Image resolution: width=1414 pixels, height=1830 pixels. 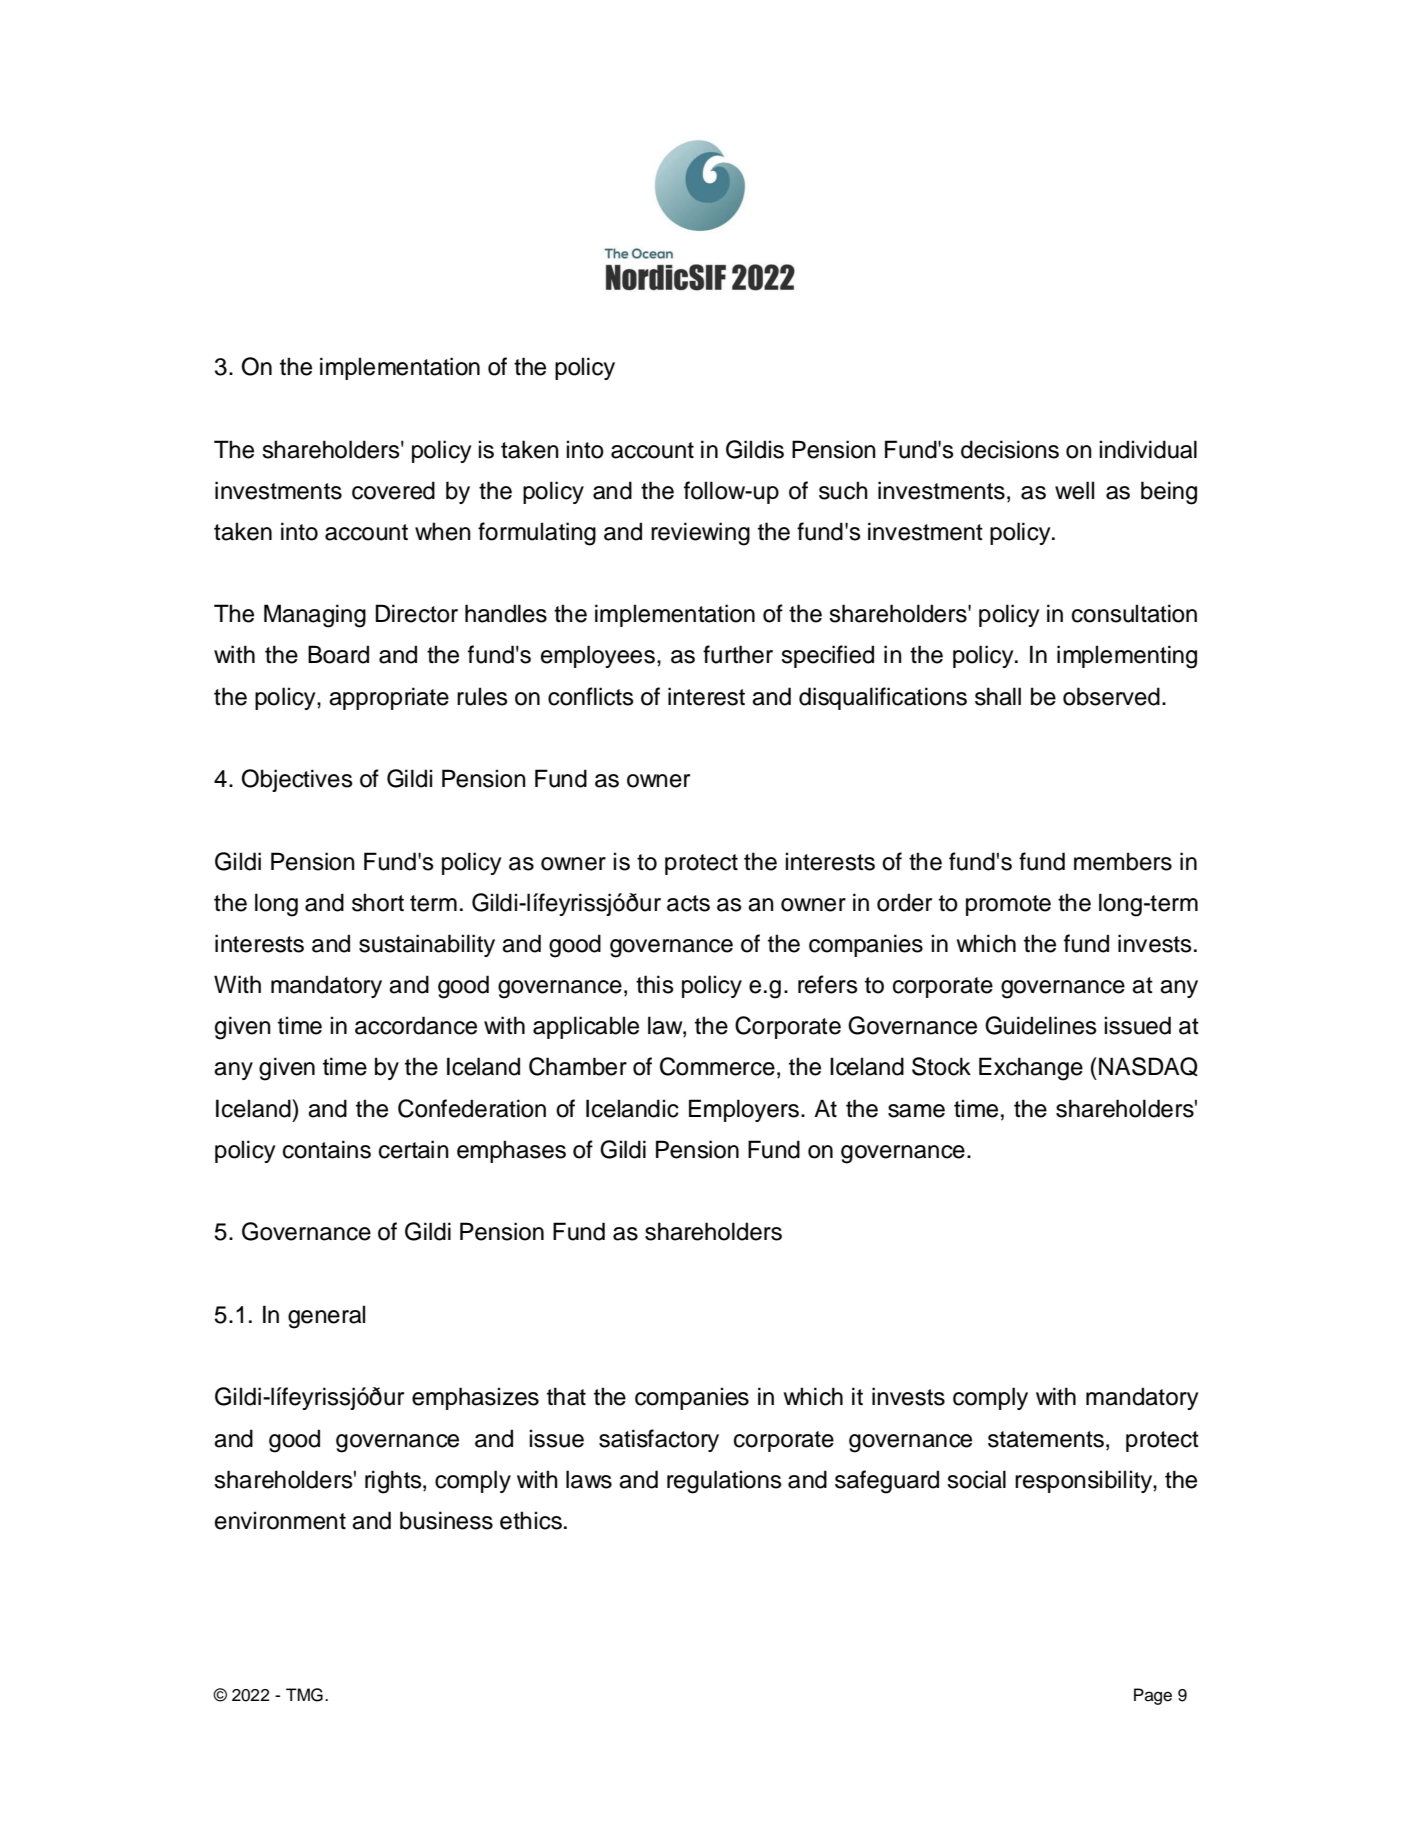 I want to click on sustainability, so click(x=427, y=945).
